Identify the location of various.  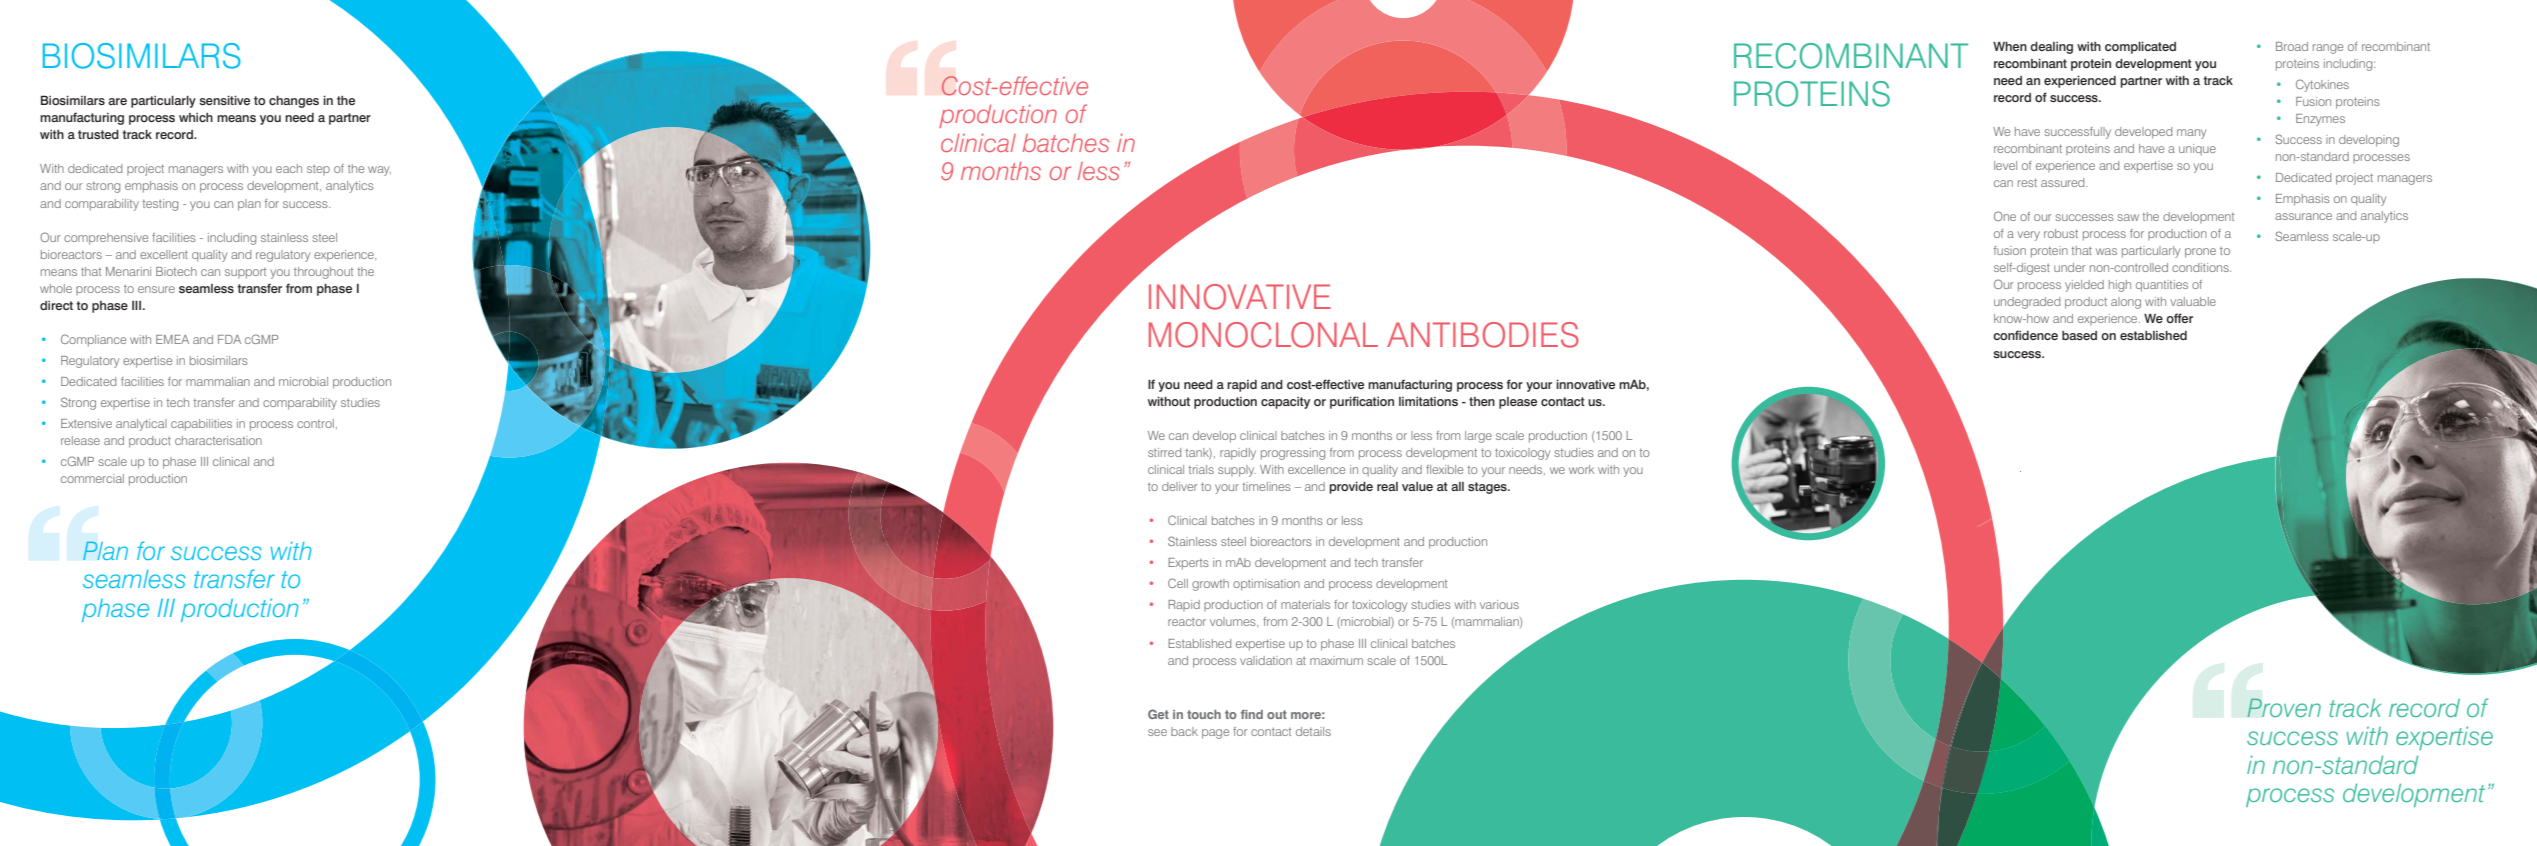
(1499, 604).
